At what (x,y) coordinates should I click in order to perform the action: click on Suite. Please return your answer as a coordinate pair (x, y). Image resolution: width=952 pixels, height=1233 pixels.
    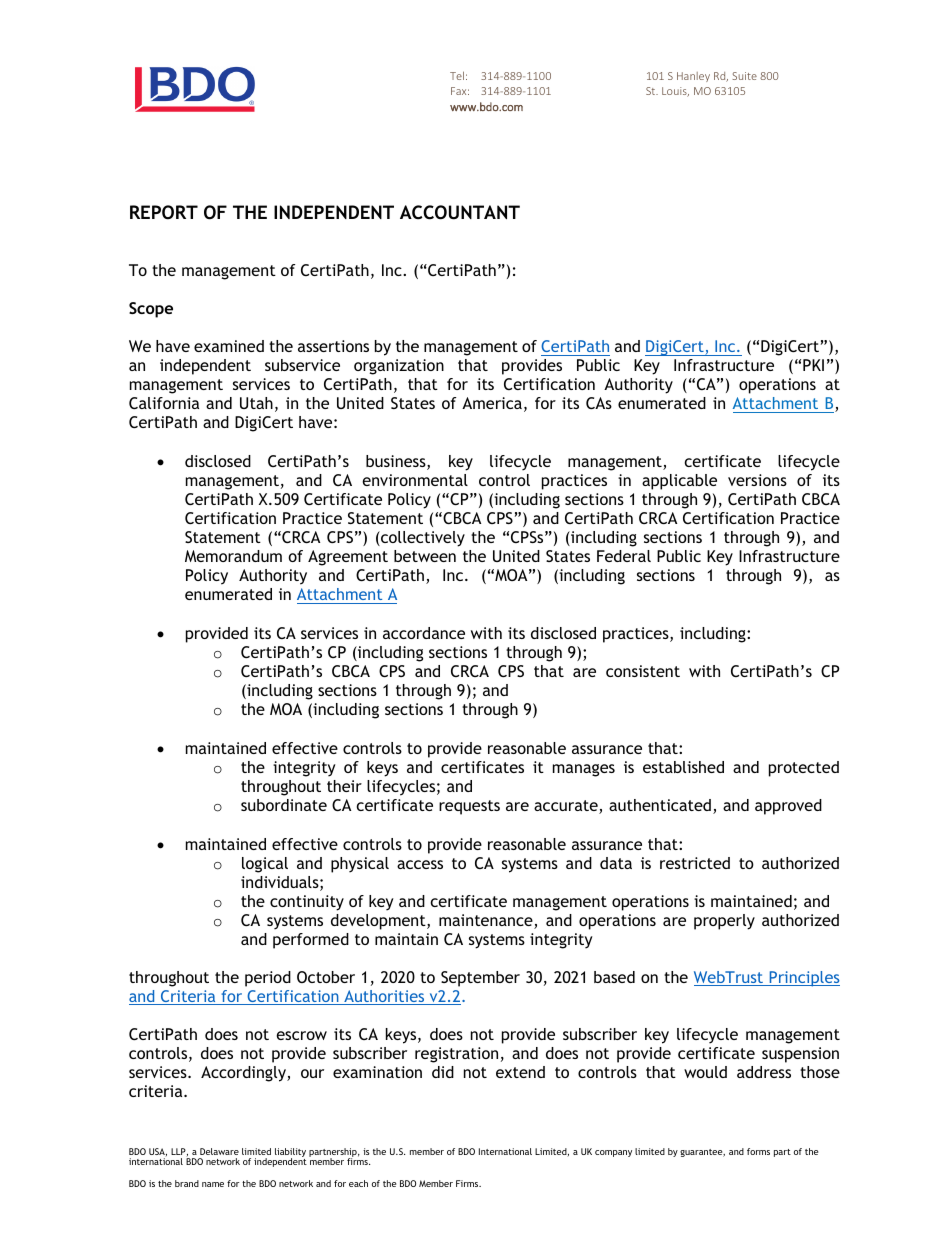
    Looking at the image, I should click on (744, 76).
